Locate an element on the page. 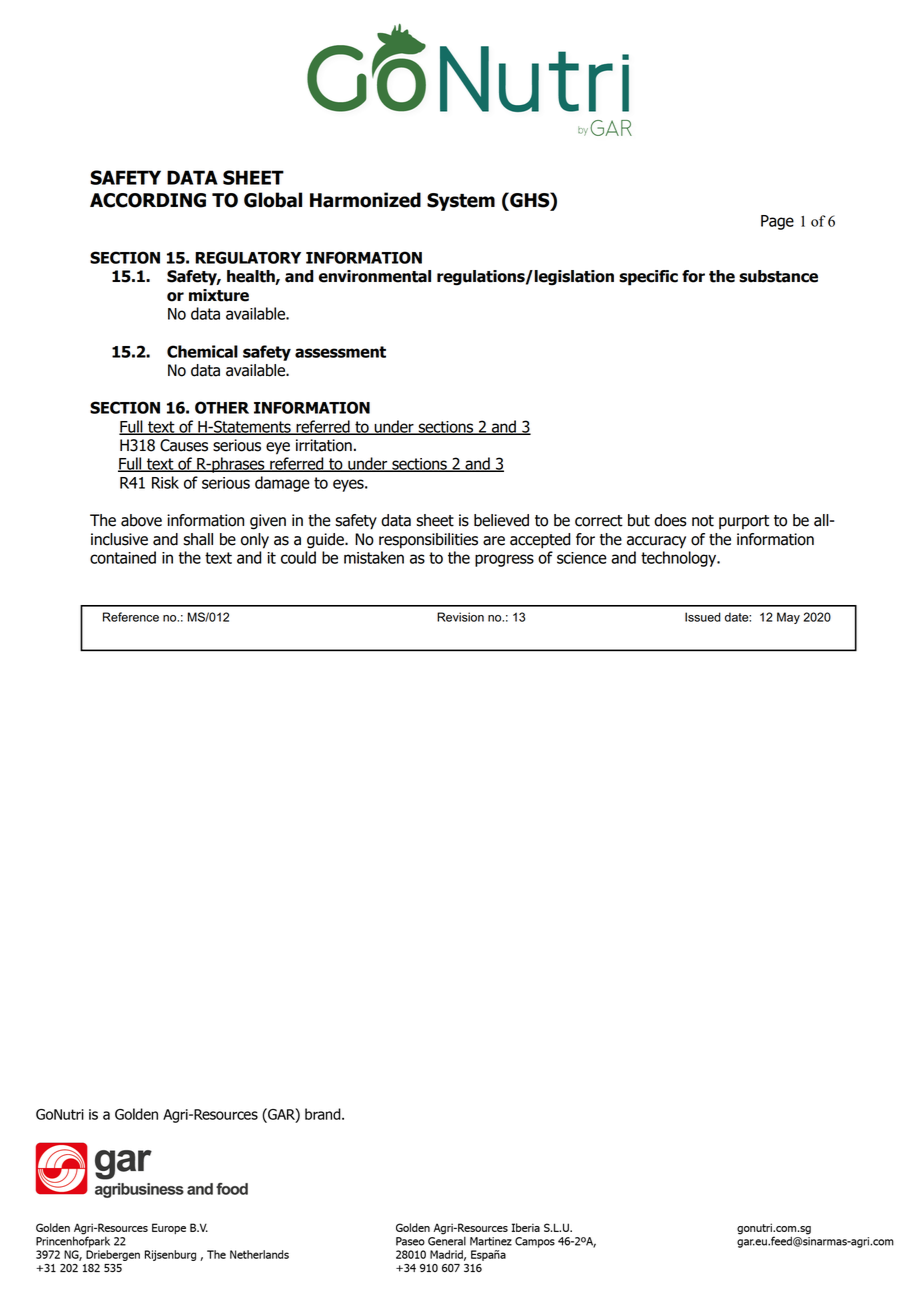 The image size is (924, 1308). mixture is located at coordinates (219, 295).
